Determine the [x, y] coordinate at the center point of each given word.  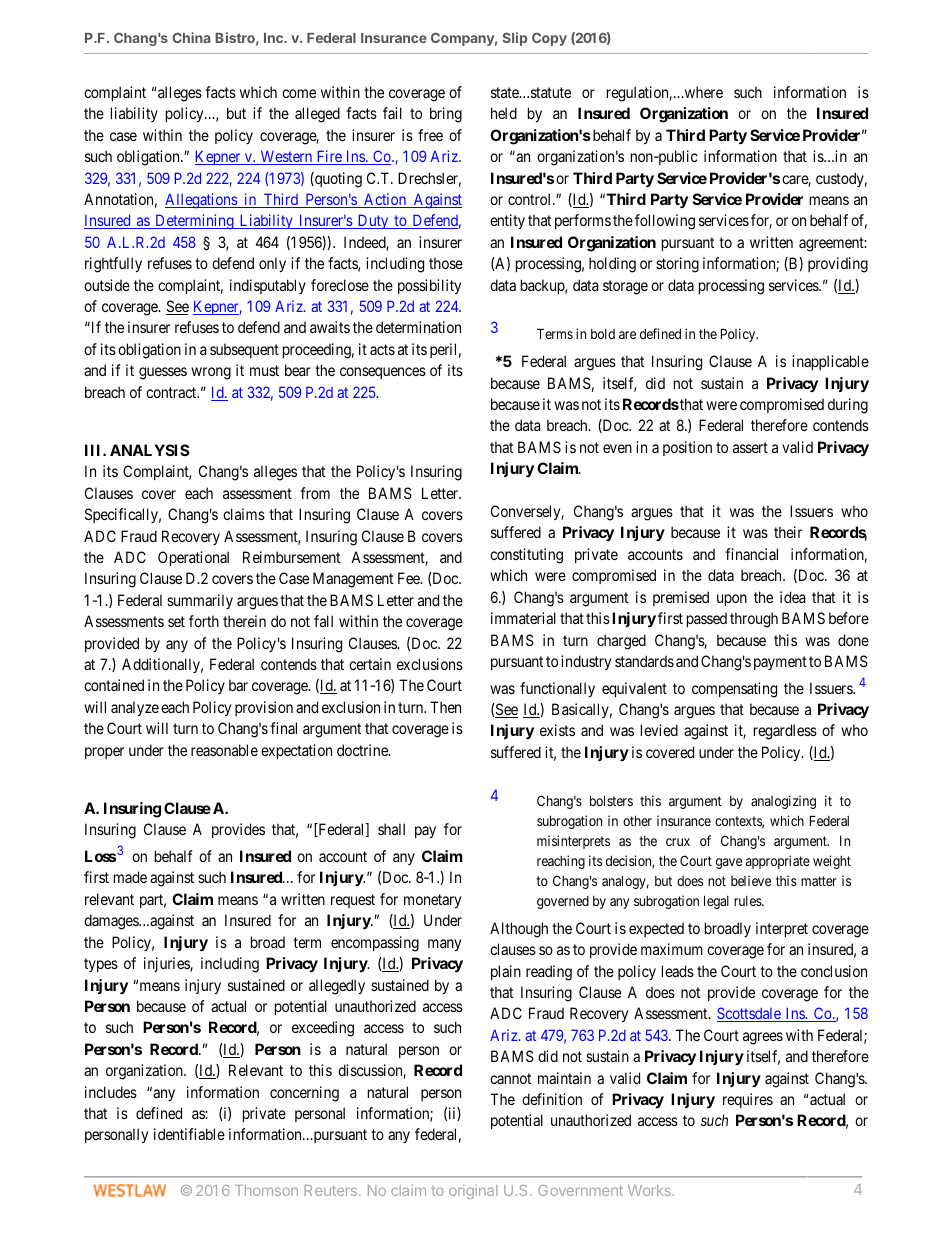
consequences [383, 373]
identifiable [189, 1134]
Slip [515, 39]
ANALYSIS [150, 450]
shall [391, 829]
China [191, 37]
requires [748, 1100]
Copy [549, 39]
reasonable [224, 750]
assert [750, 447]
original [473, 1192]
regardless [785, 732]
